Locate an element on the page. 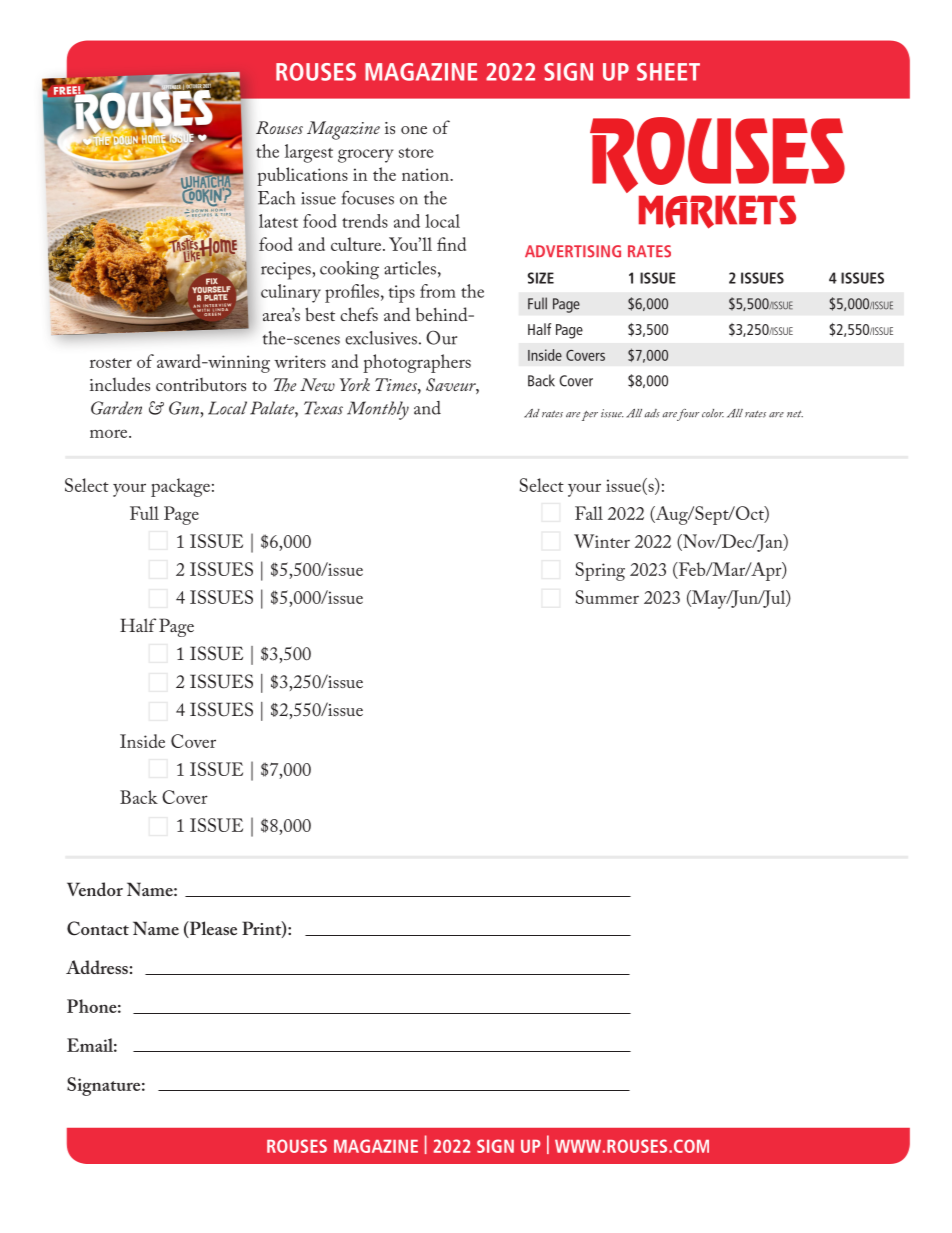  color is located at coordinates (713, 413).
